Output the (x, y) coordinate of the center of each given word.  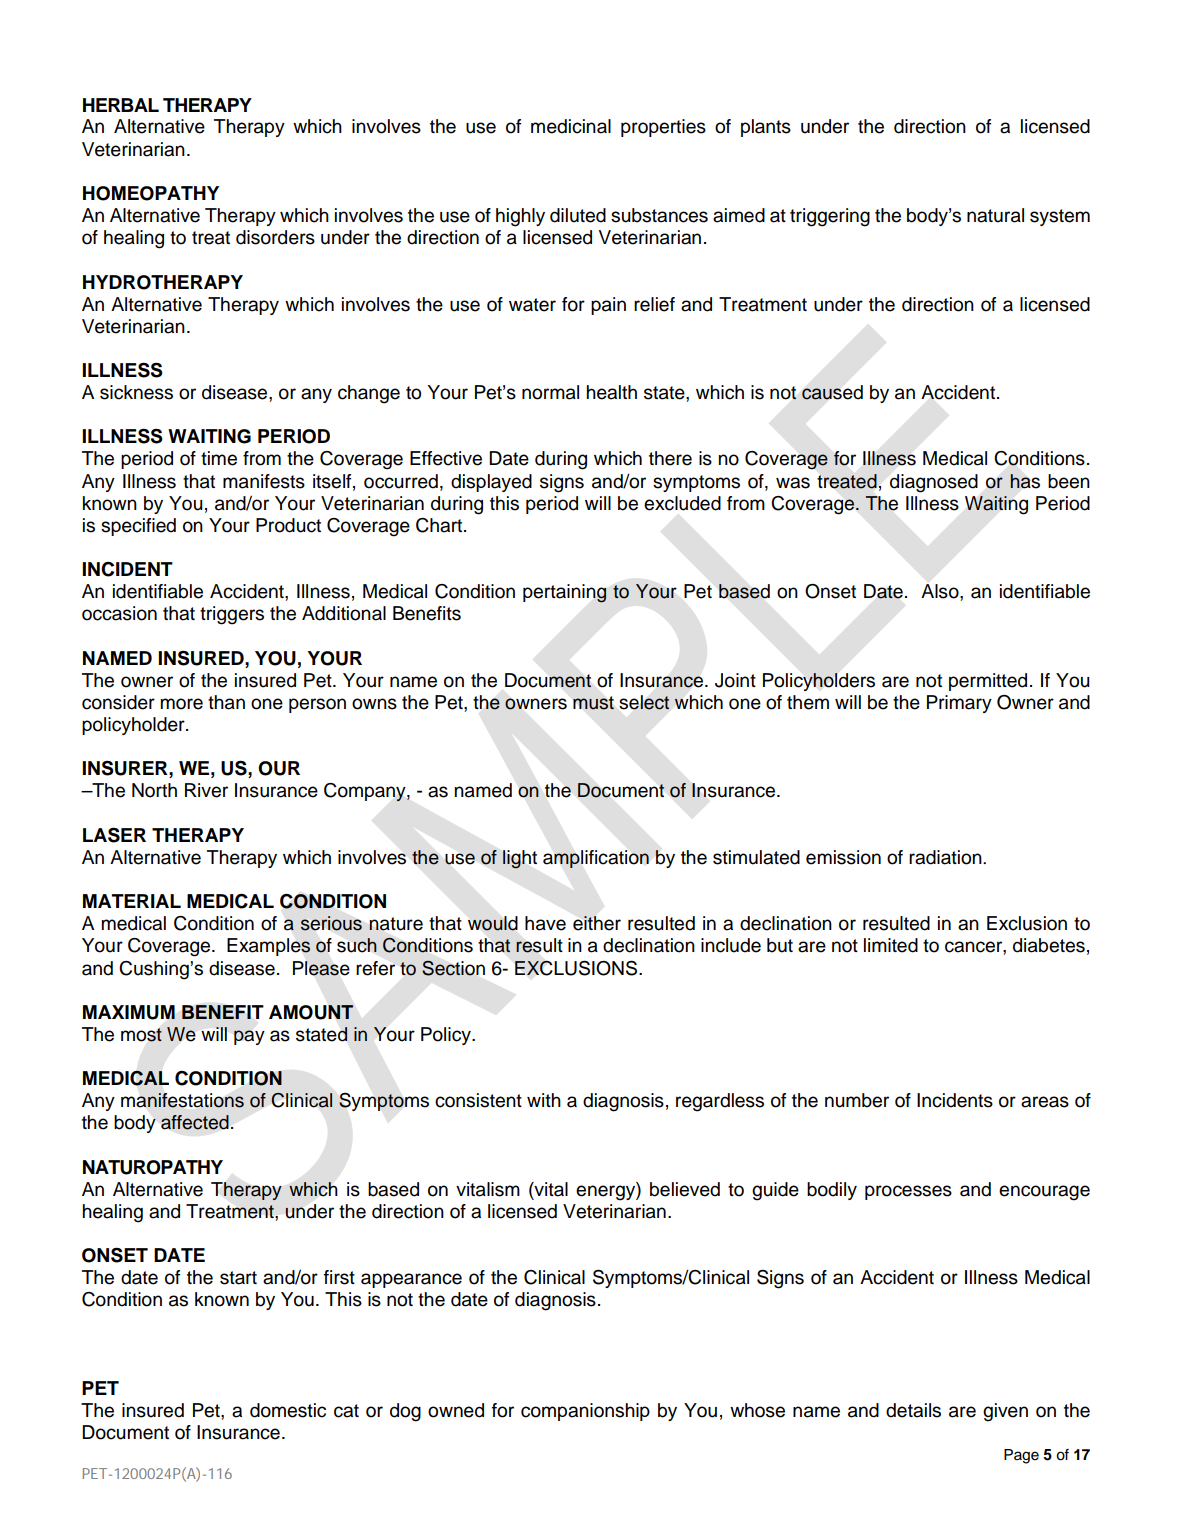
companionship (585, 1412)
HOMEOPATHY (151, 193)
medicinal (571, 126)
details (913, 1410)
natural (995, 215)
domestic (288, 1410)
